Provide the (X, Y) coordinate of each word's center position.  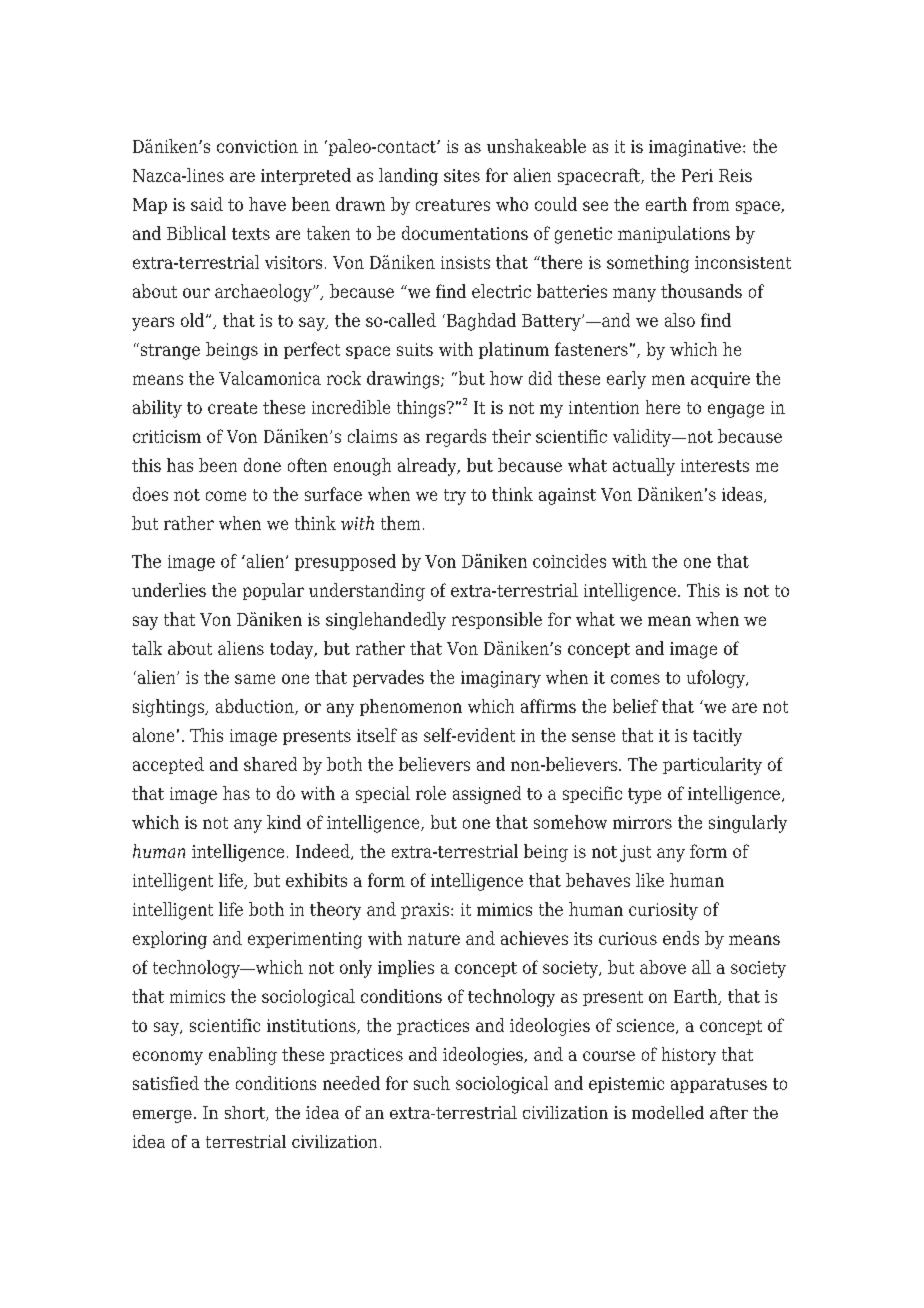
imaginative (696, 148)
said (207, 204)
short (246, 1113)
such (432, 1083)
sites (462, 175)
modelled (668, 1112)
